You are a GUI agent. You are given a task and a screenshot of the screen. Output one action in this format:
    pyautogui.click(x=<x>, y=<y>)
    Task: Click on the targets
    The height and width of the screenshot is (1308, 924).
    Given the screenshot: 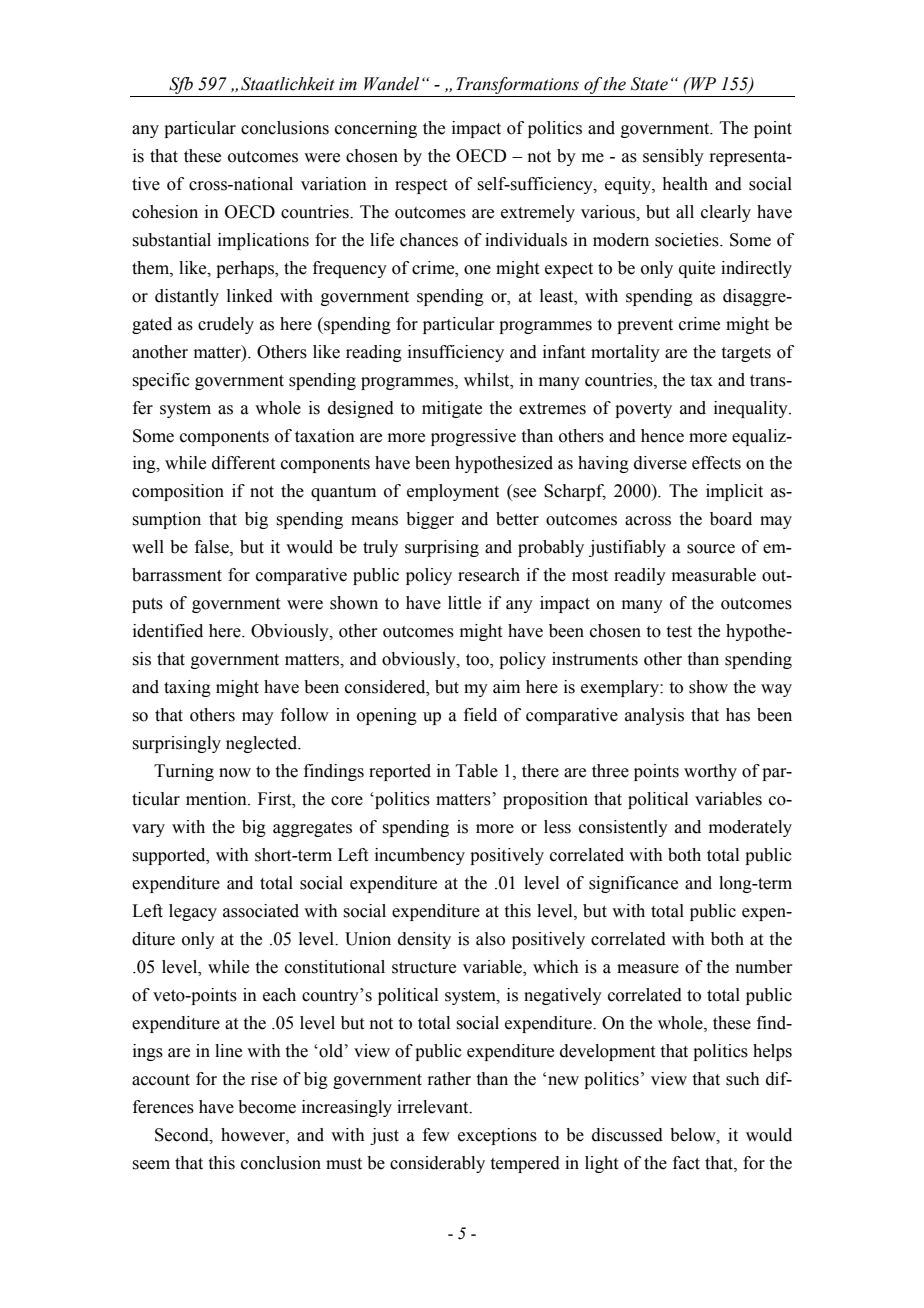 What is the action you would take?
    pyautogui.click(x=746, y=354)
